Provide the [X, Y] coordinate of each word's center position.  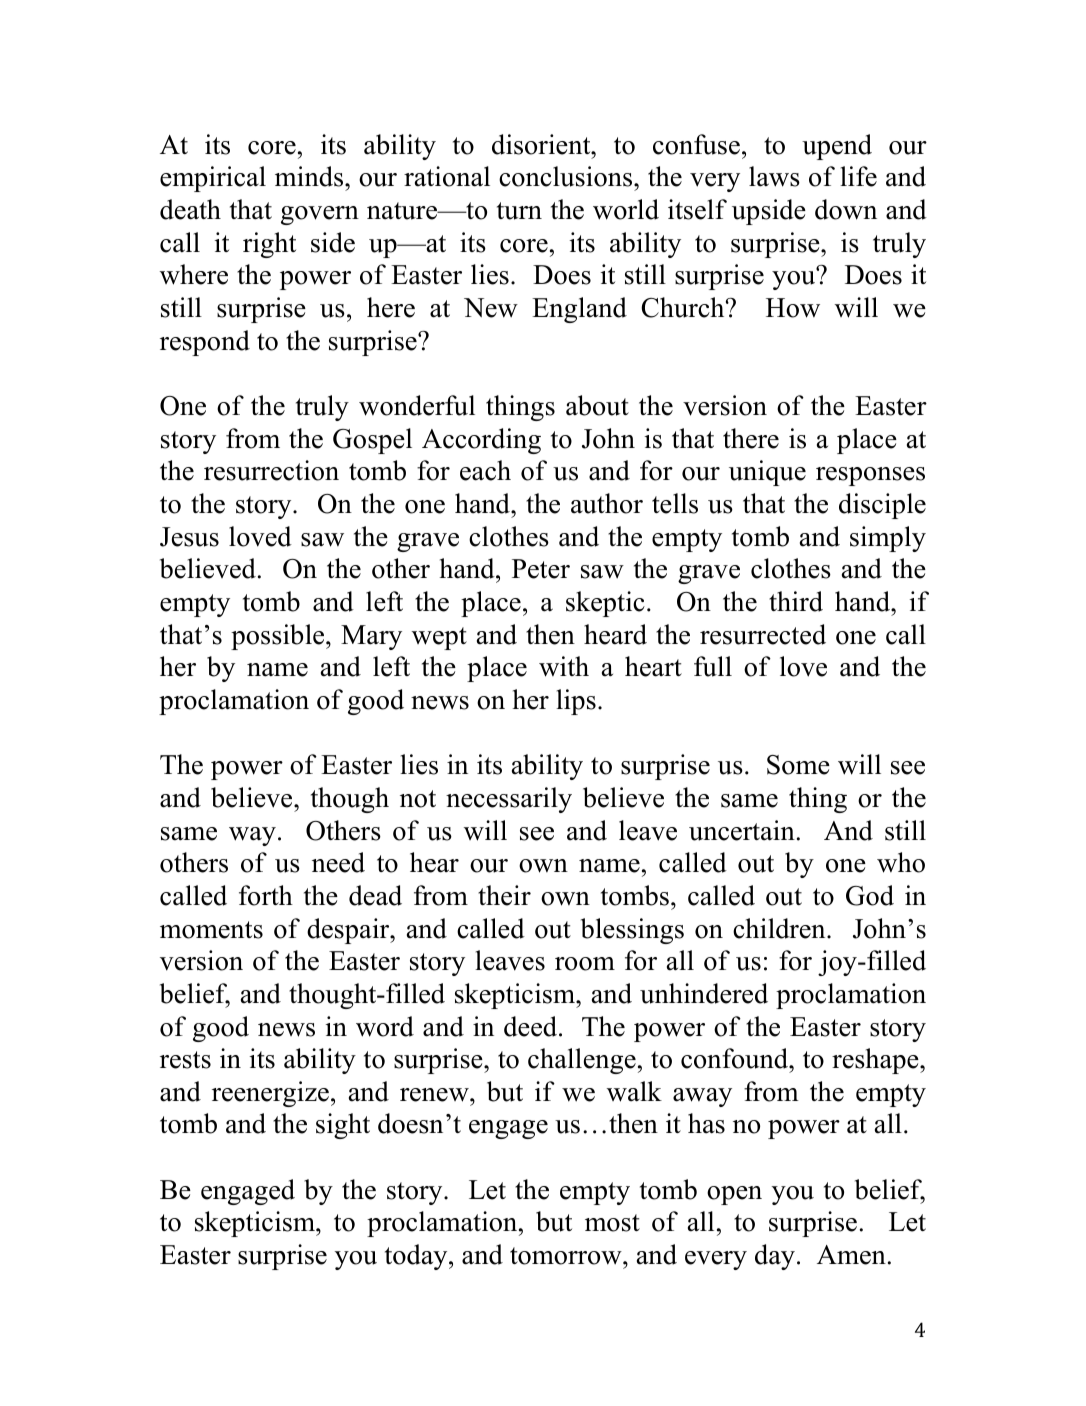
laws [774, 176]
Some [798, 765]
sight [343, 1126]
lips [576, 702]
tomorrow [567, 1256]
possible [279, 637]
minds [310, 176]
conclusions [567, 176]
